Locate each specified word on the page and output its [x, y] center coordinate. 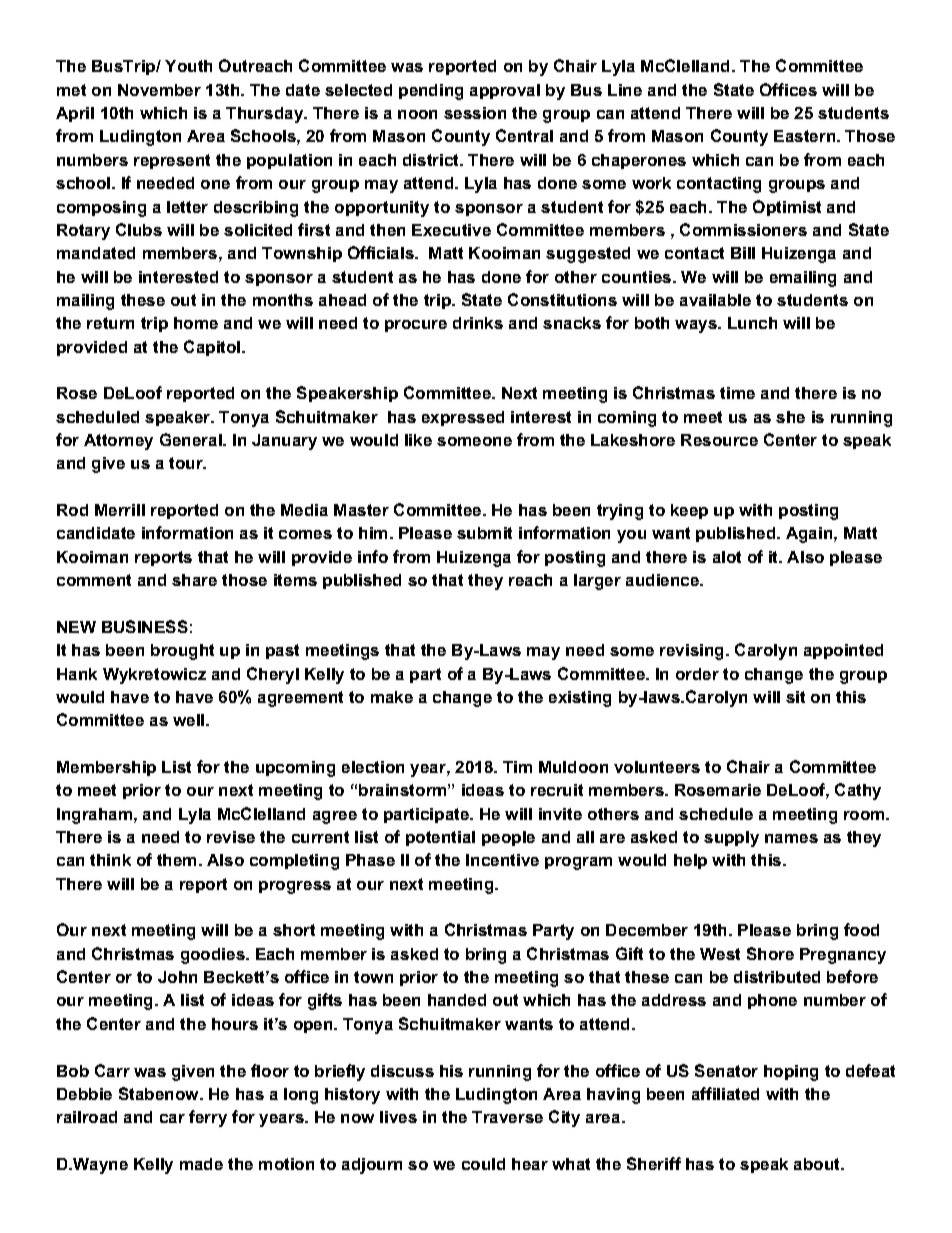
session [475, 113]
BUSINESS [145, 626]
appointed [843, 651]
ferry [208, 1118]
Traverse [507, 1117]
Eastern [804, 136]
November [159, 90]
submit [484, 533]
